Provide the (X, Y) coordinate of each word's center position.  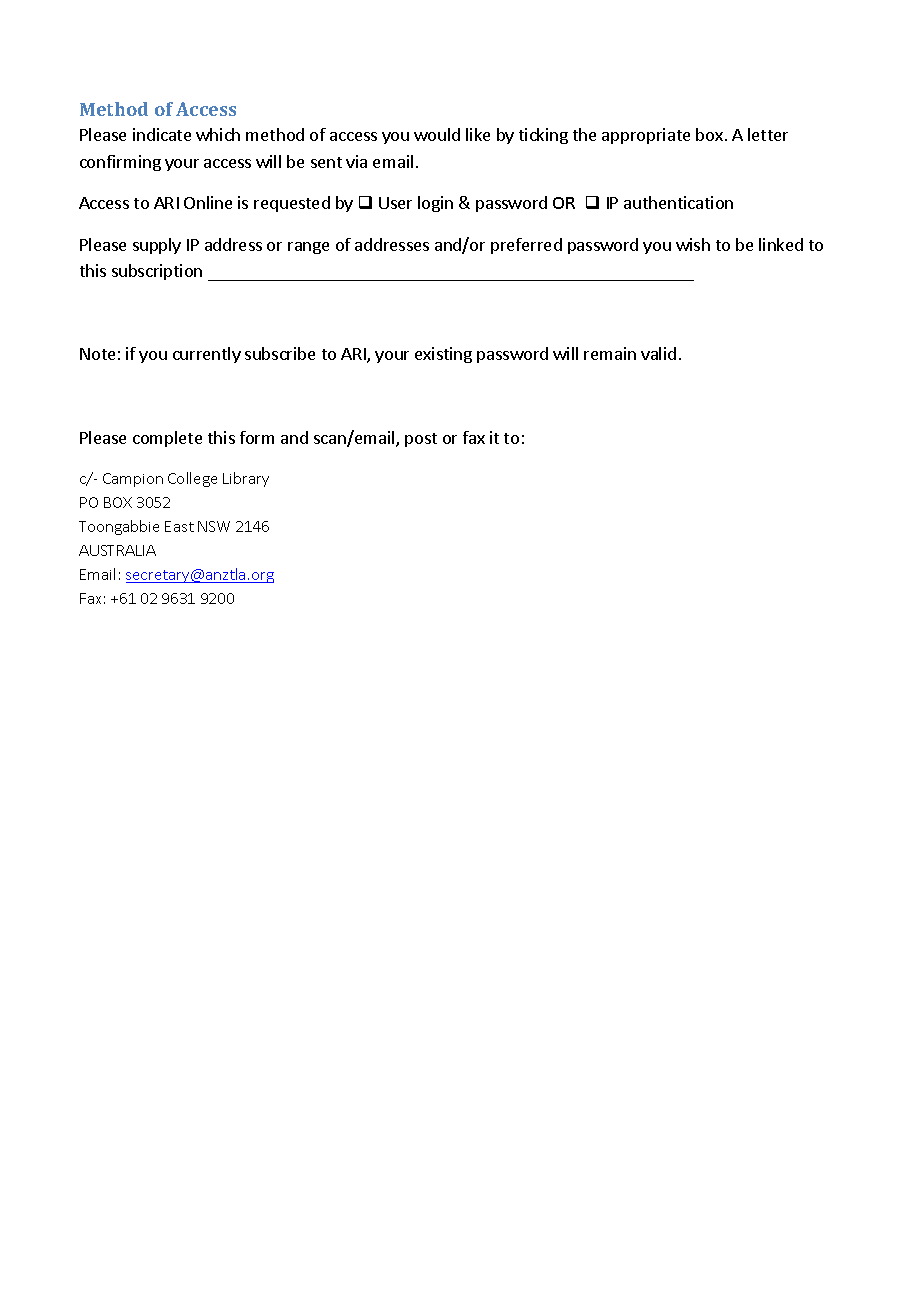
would (437, 134)
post (421, 440)
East (179, 526)
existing (443, 355)
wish (693, 244)
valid (658, 353)
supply (157, 246)
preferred (526, 246)
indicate (162, 134)
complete (167, 439)
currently (207, 355)
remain (610, 353)
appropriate (646, 136)
